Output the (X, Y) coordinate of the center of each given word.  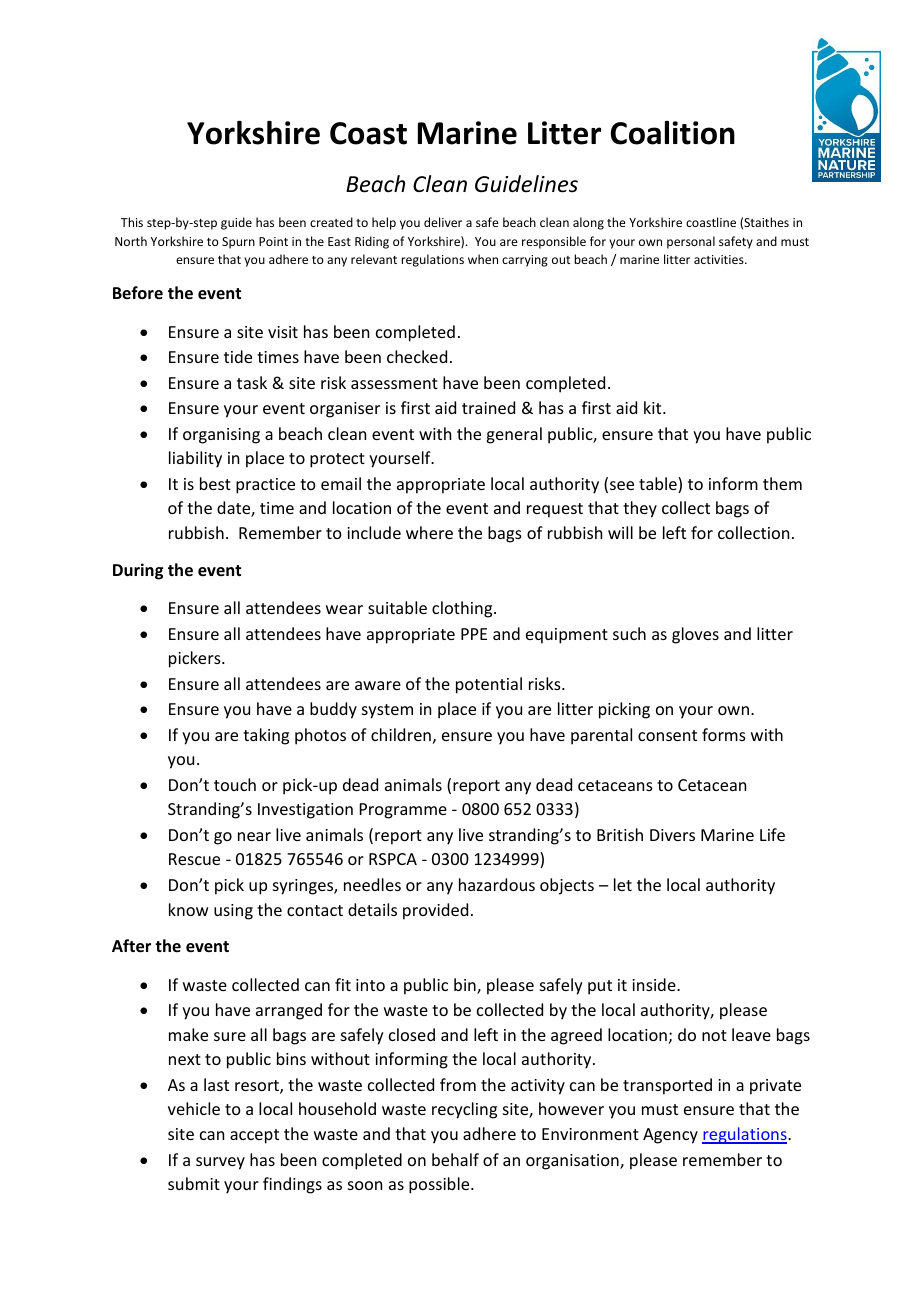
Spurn (238, 243)
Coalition (673, 133)
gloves (695, 635)
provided (435, 911)
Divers (672, 835)
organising (221, 436)
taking (266, 736)
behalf (455, 1159)
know (189, 909)
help (384, 223)
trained (488, 407)
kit (654, 407)
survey (220, 1163)
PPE (474, 634)
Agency (670, 1136)
